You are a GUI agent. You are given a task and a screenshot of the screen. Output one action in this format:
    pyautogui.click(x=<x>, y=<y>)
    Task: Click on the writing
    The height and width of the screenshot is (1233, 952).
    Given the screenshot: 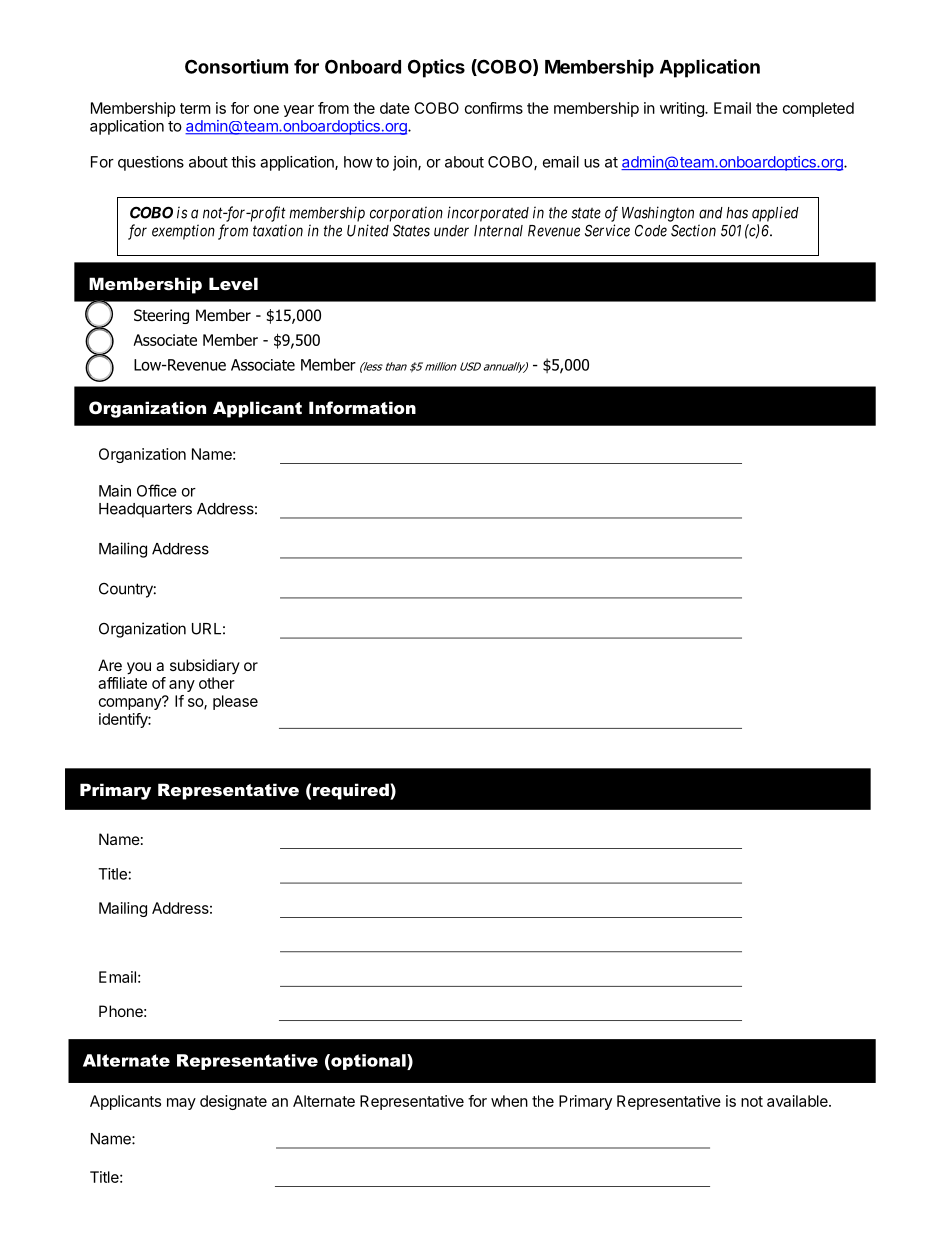 What is the action you would take?
    pyautogui.click(x=683, y=109)
